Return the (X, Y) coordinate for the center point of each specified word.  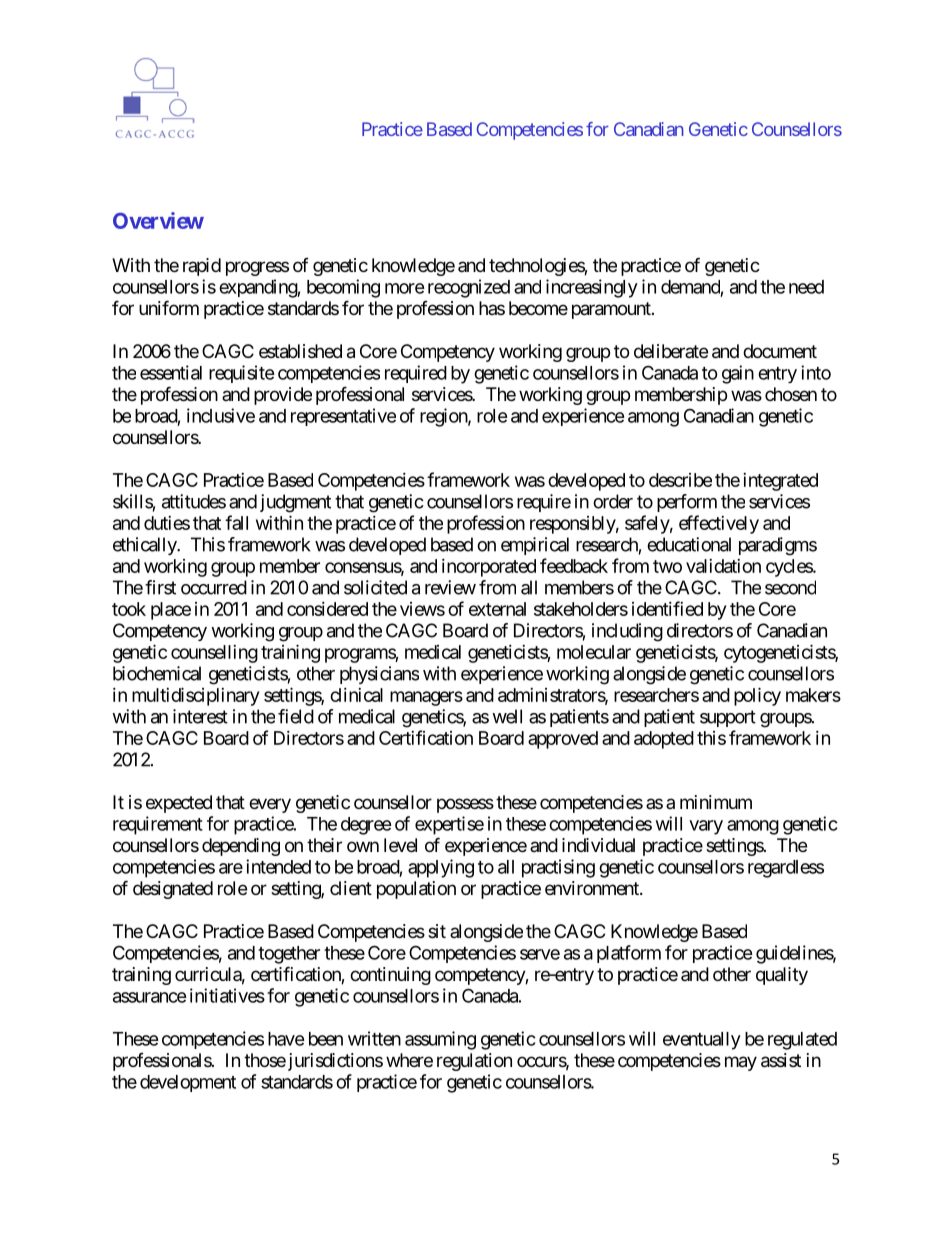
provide (283, 396)
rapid (202, 267)
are (231, 868)
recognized (469, 288)
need (806, 287)
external (497, 609)
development (188, 1083)
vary (706, 827)
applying (441, 868)
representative (343, 417)
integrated (780, 482)
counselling (214, 654)
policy (757, 696)
